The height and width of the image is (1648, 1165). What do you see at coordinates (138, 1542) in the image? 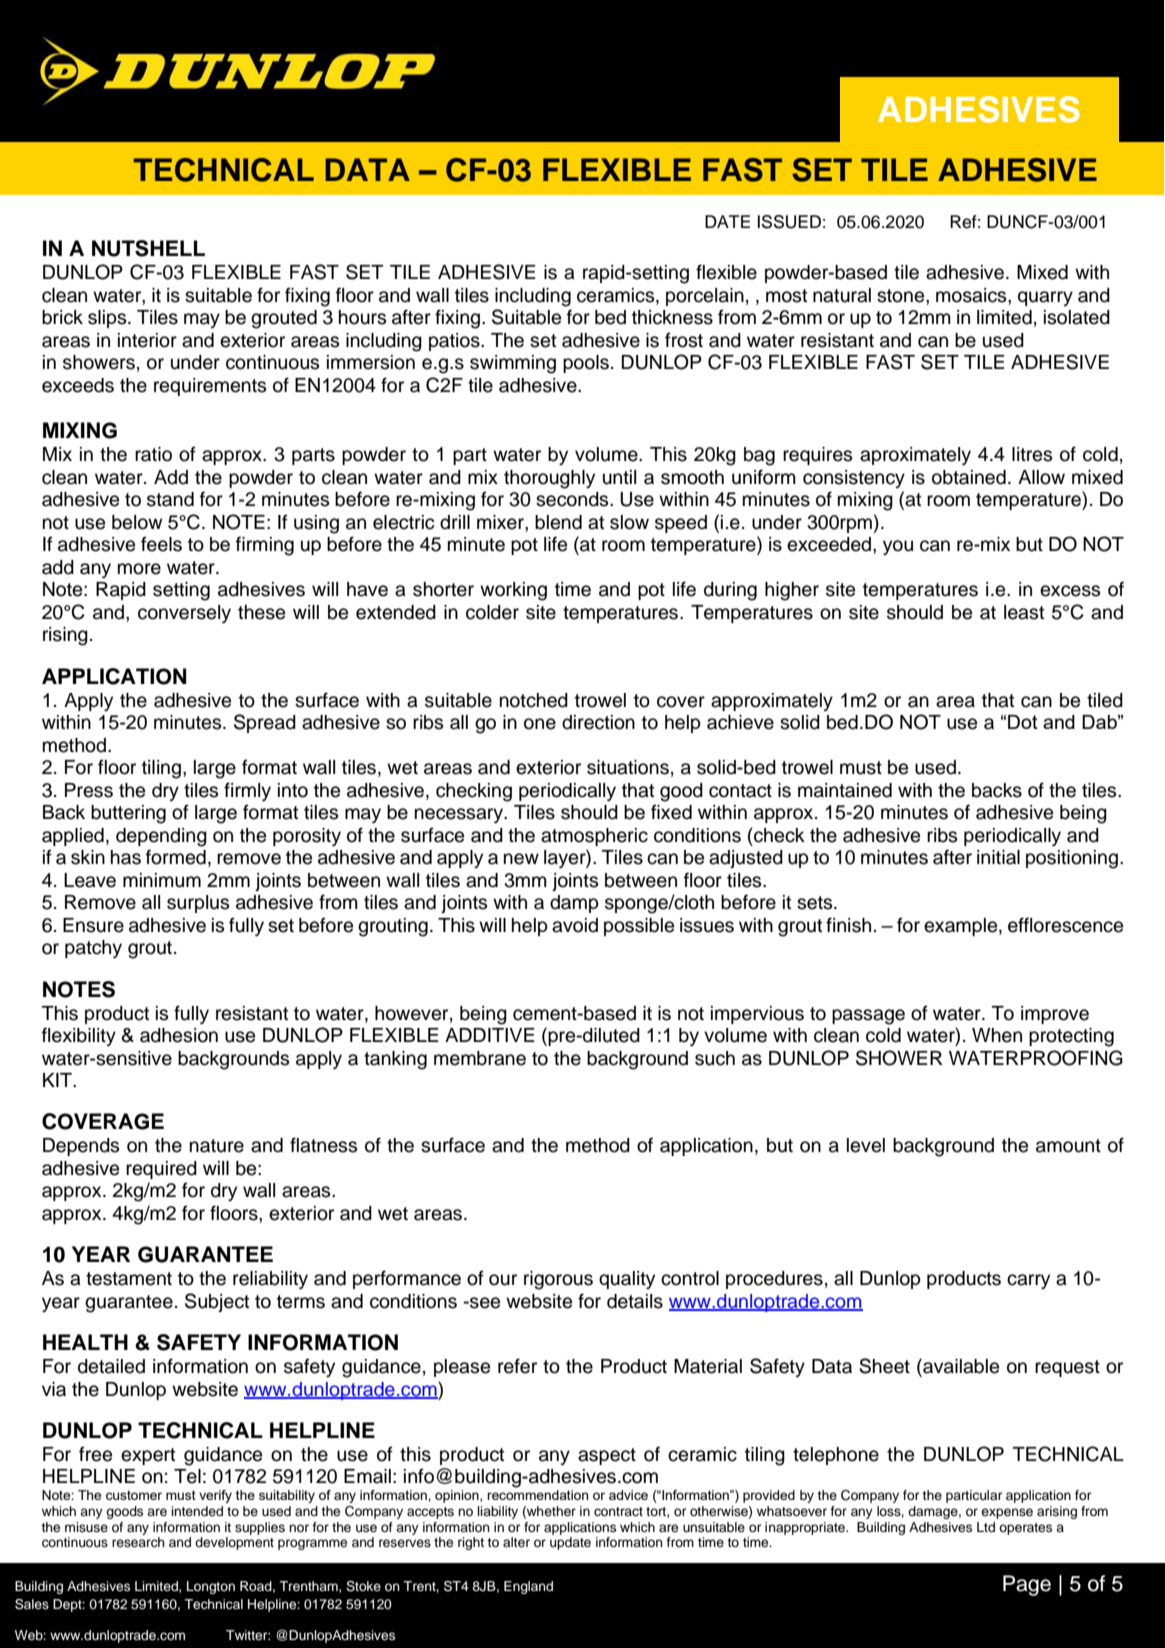
I see `research` at bounding box center [138, 1542].
